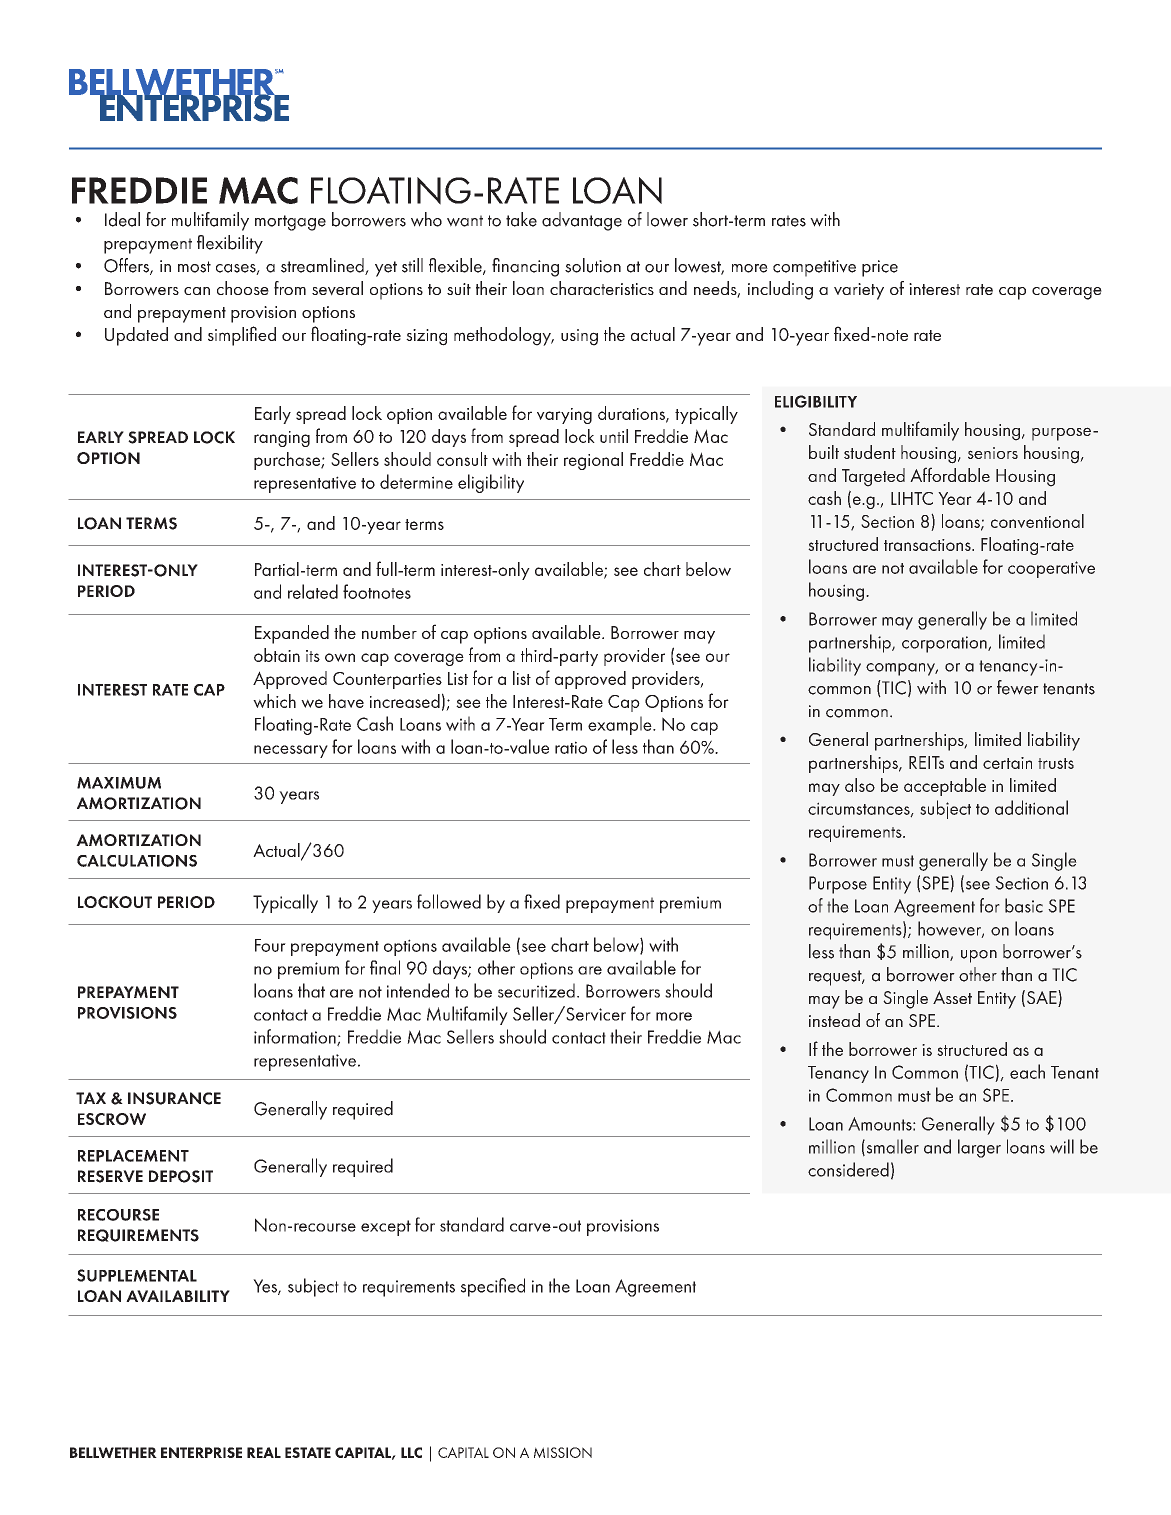  What do you see at coordinates (593, 265) in the document?
I see `solution` at bounding box center [593, 265].
